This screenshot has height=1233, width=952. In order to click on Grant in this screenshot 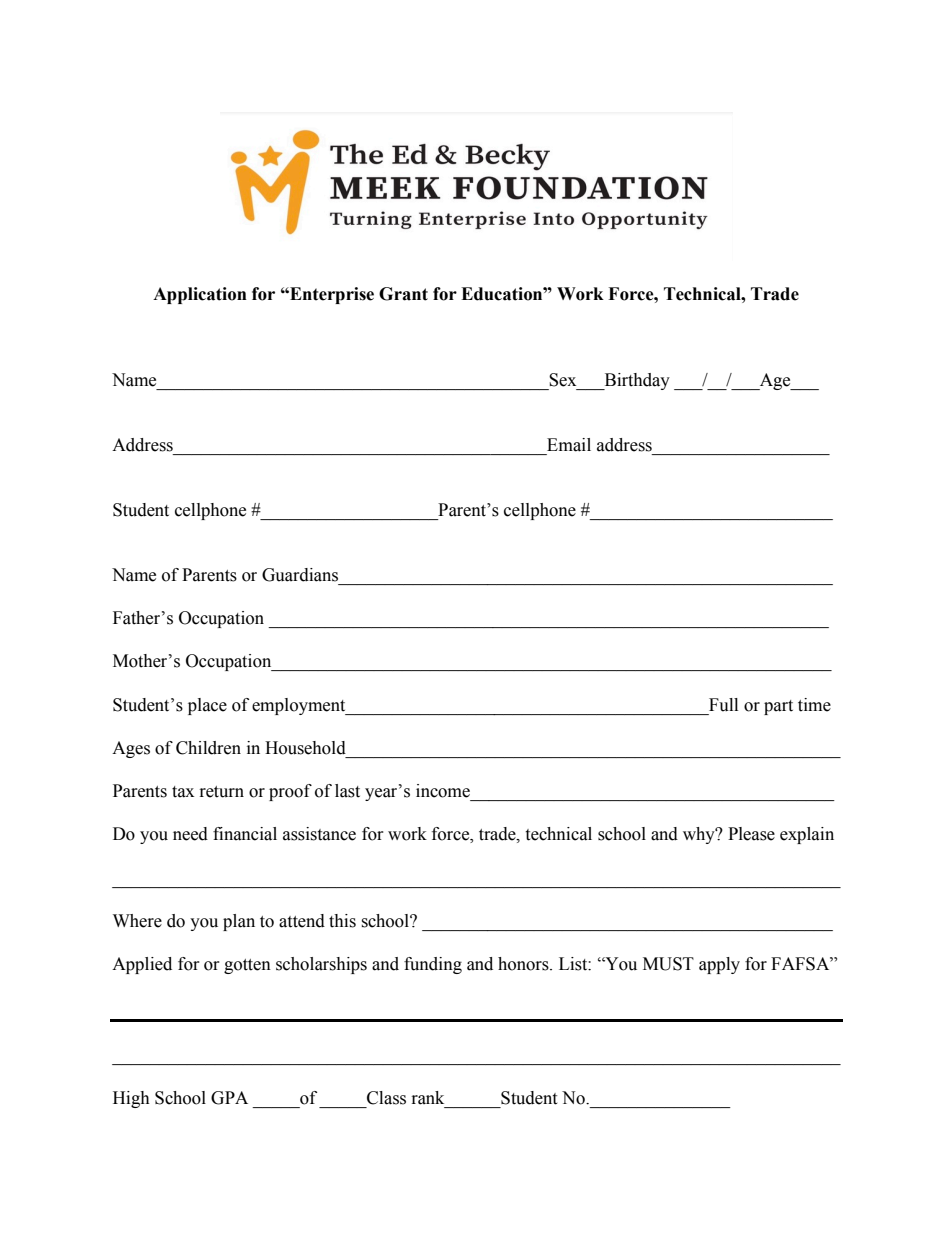, I will do `click(403, 294)`.
